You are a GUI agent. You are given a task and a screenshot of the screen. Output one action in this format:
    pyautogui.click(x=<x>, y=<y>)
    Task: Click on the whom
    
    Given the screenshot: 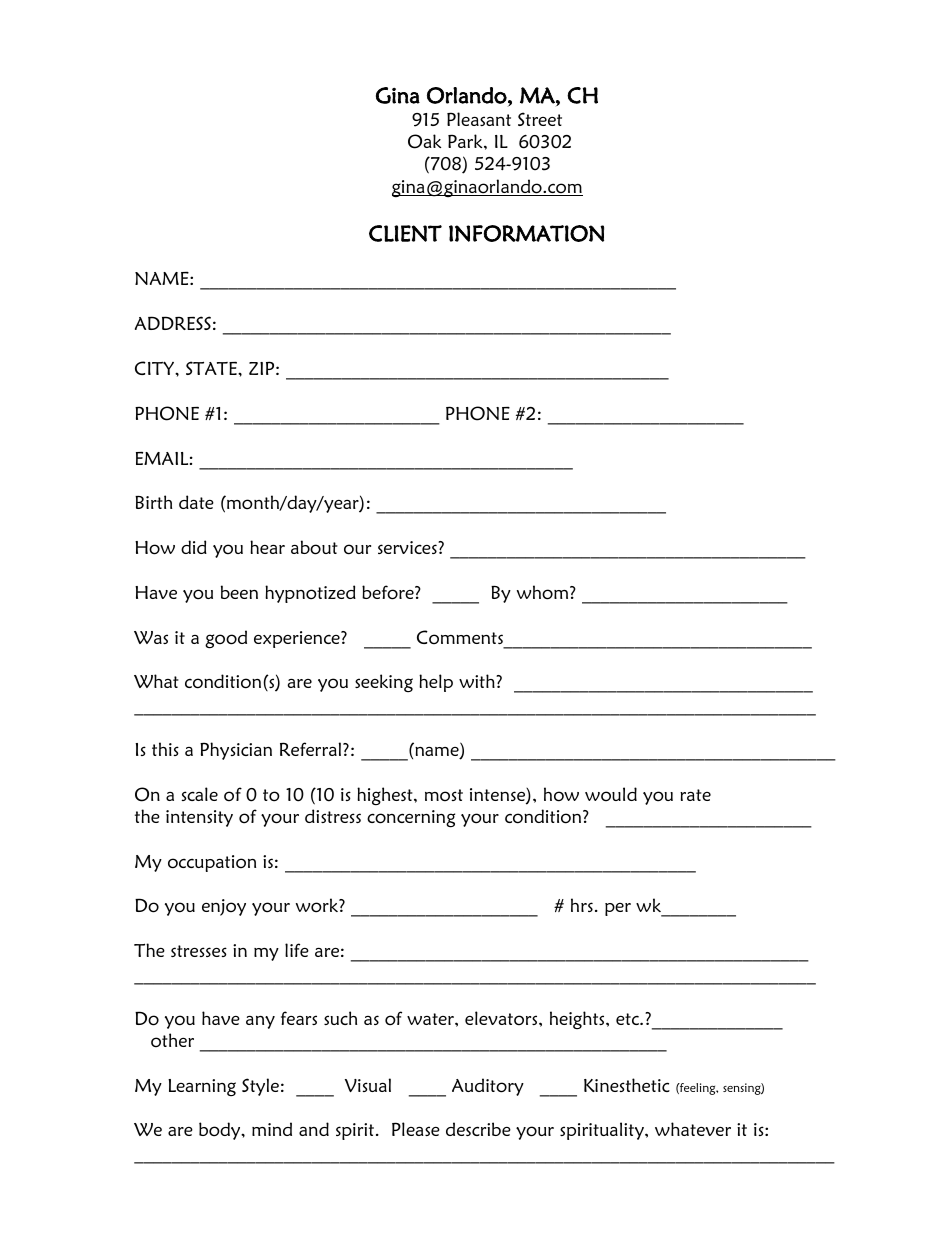 What is the action you would take?
    pyautogui.click(x=544, y=592)
